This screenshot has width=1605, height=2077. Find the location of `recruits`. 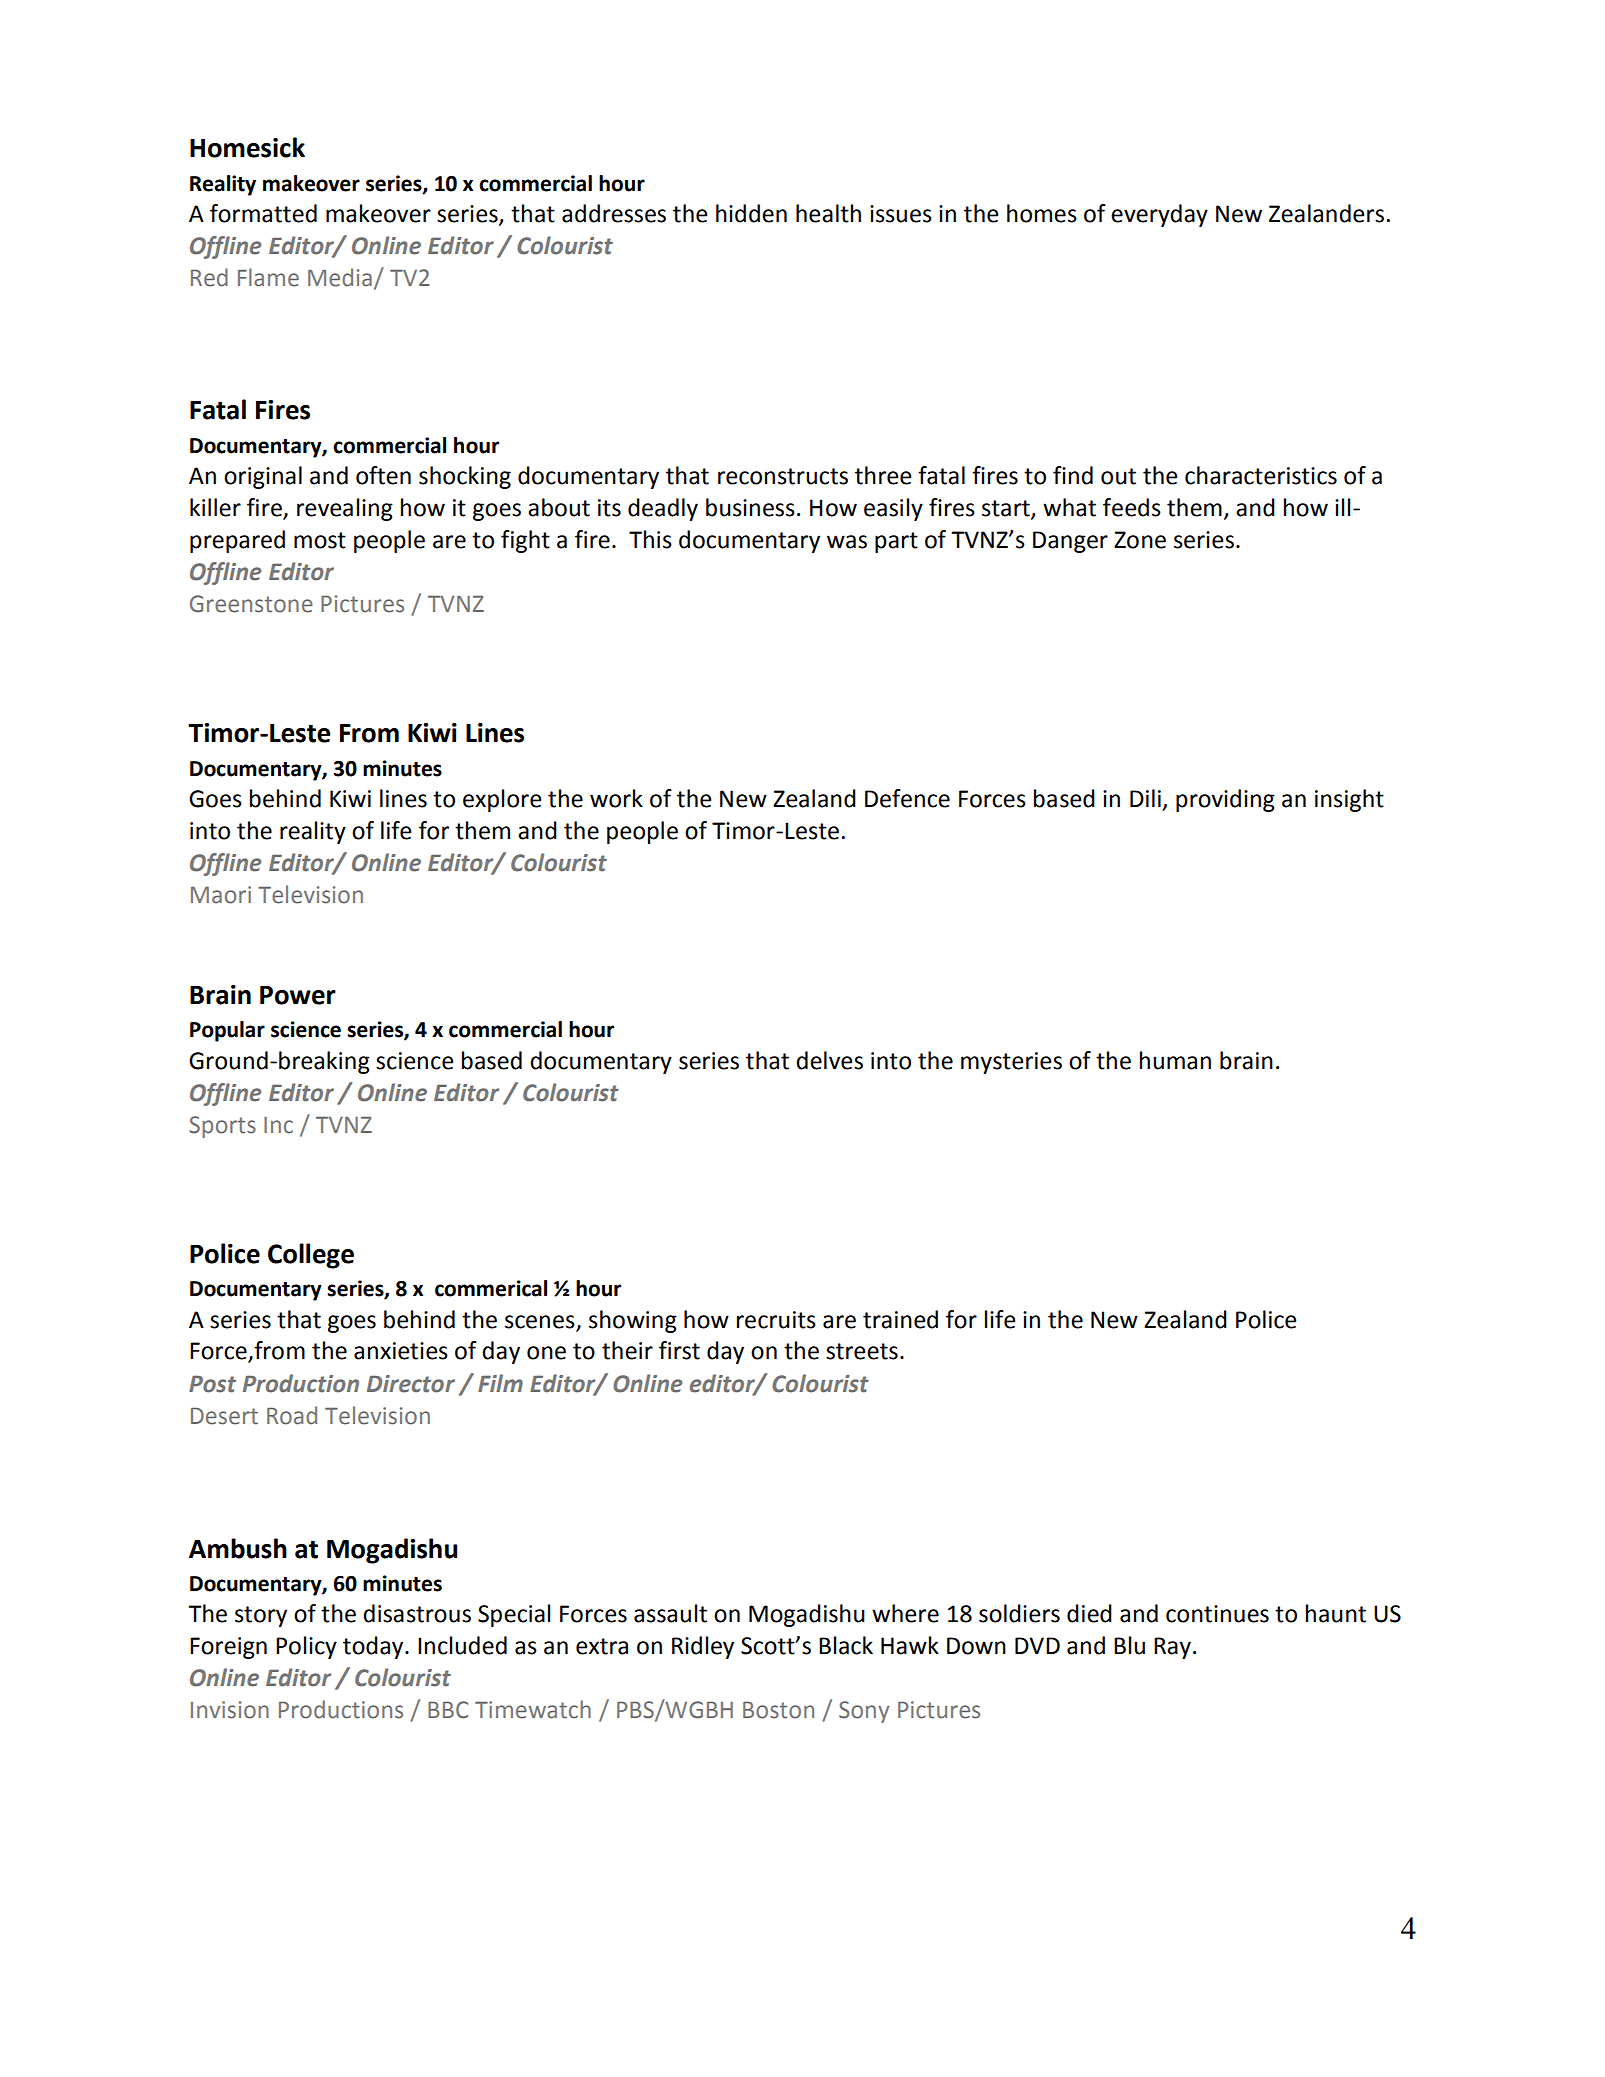

recruits is located at coordinates (776, 1320).
